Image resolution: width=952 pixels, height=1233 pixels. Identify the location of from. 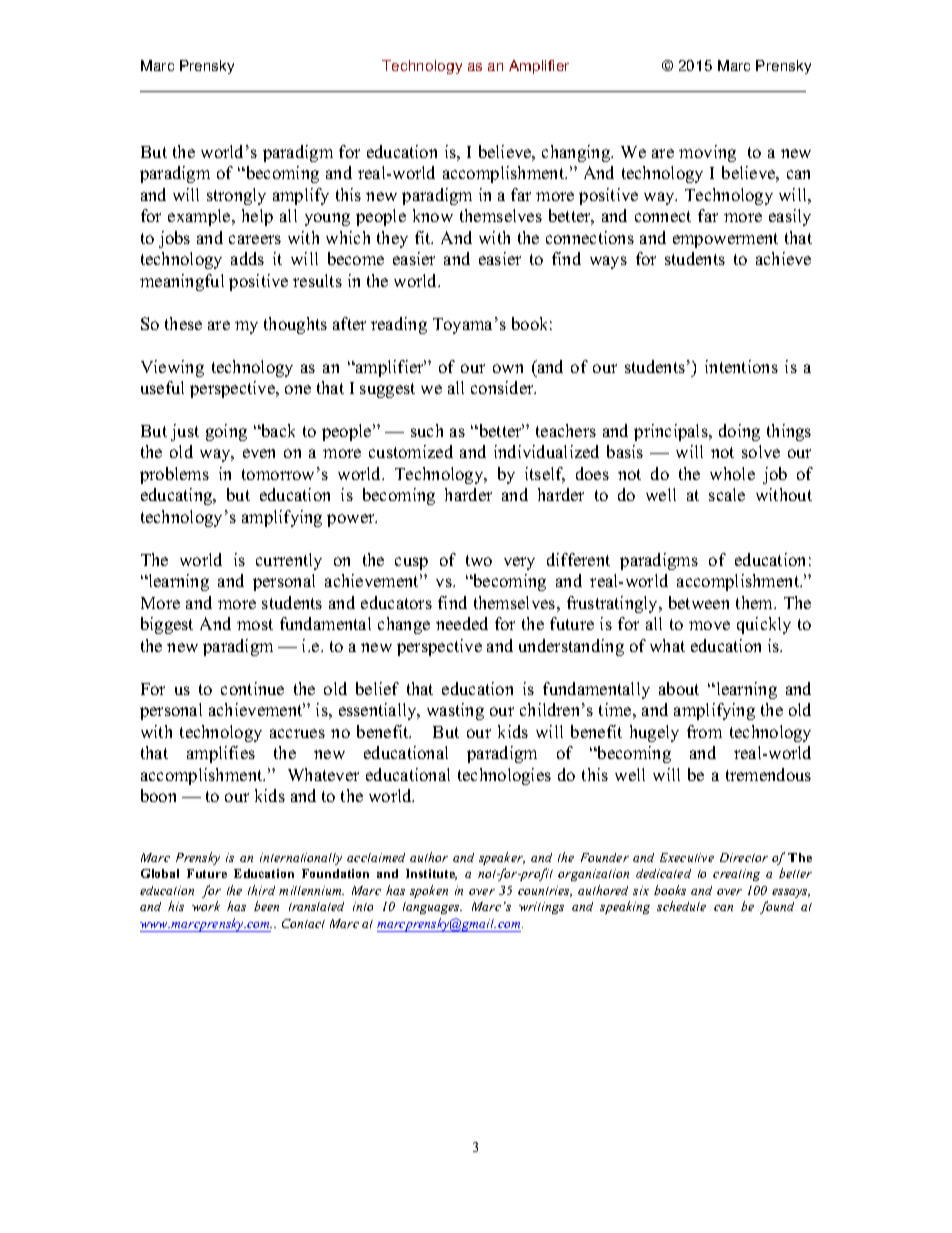
(704, 731).
